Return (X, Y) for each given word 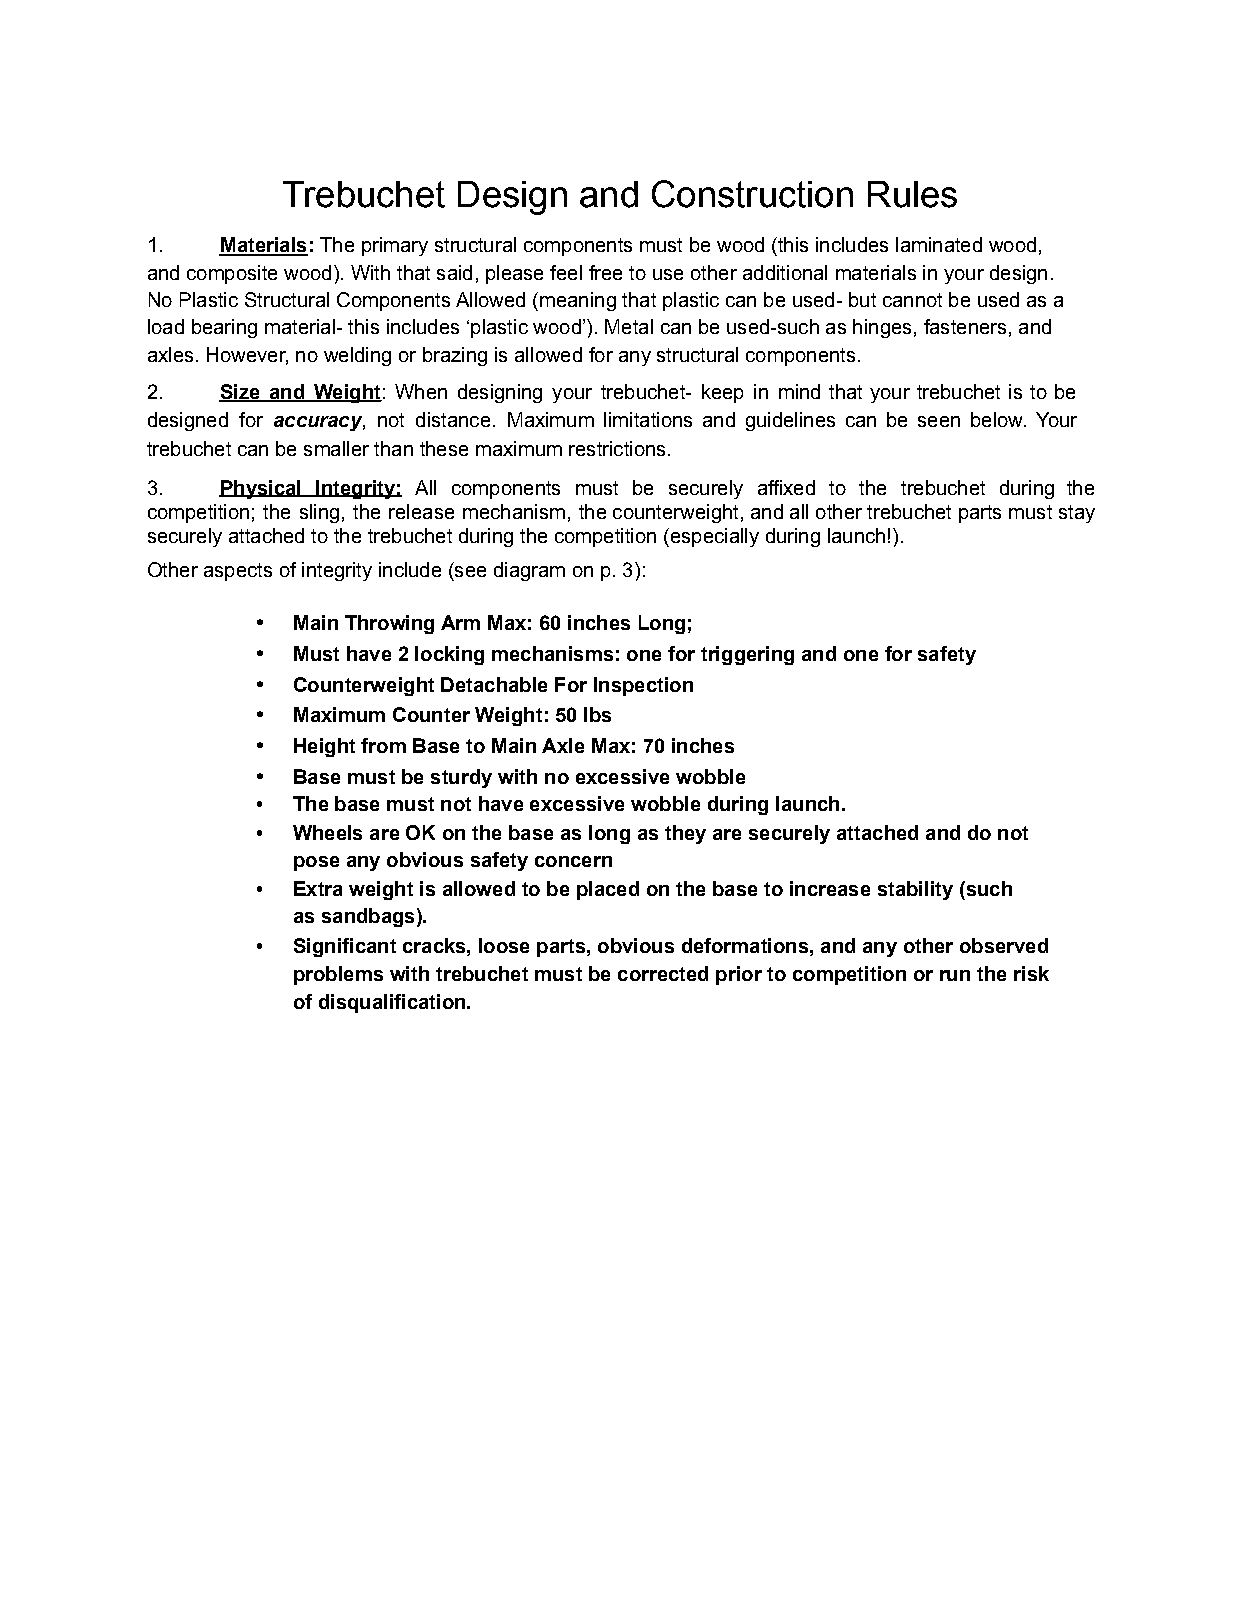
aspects (238, 572)
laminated (939, 244)
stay (1077, 514)
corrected (663, 973)
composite (232, 274)
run (955, 975)
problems (338, 975)
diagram (529, 571)
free (605, 272)
